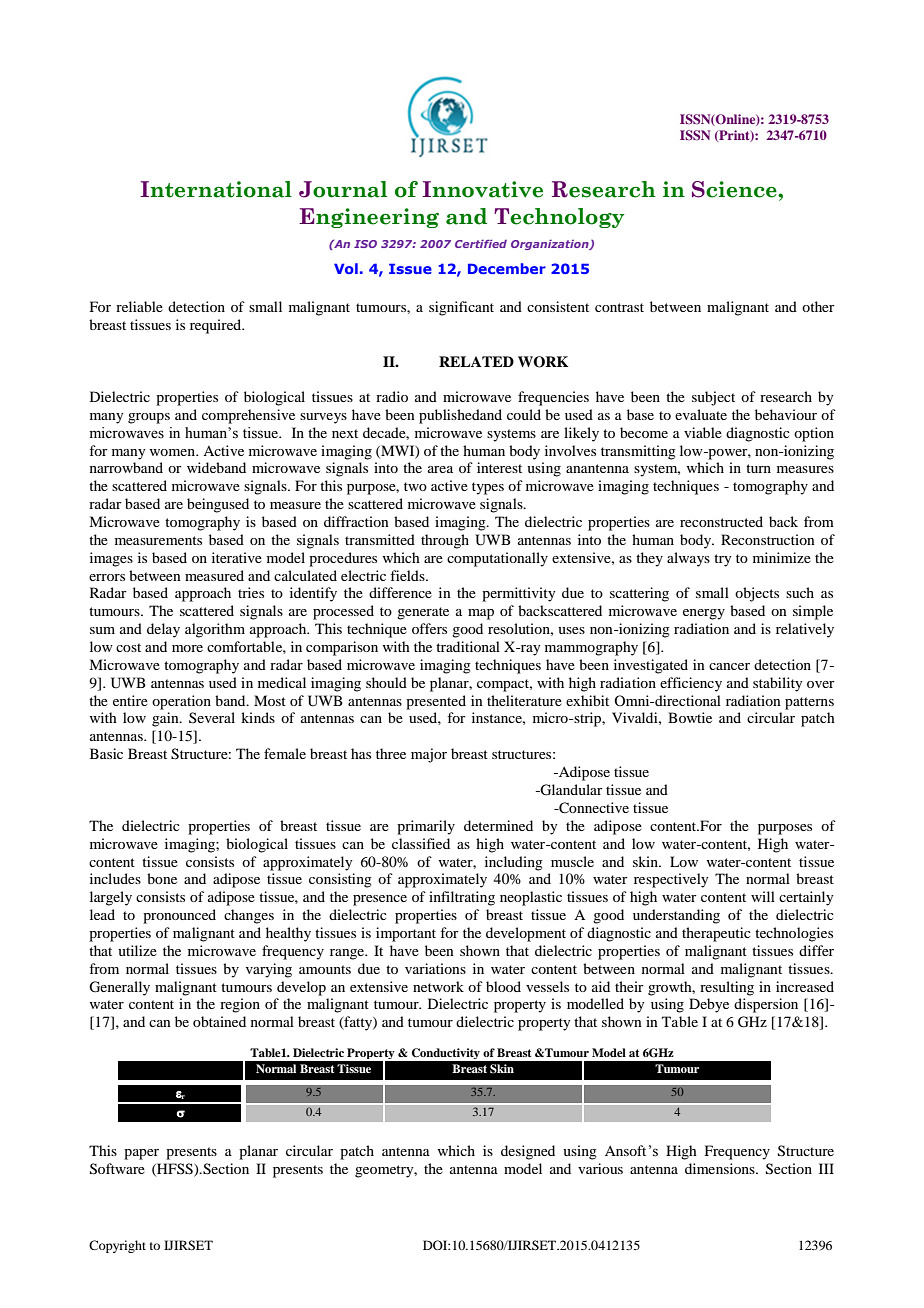 Image resolution: width=924 pixels, height=1308 pixels. I want to click on International, so click(216, 189).
